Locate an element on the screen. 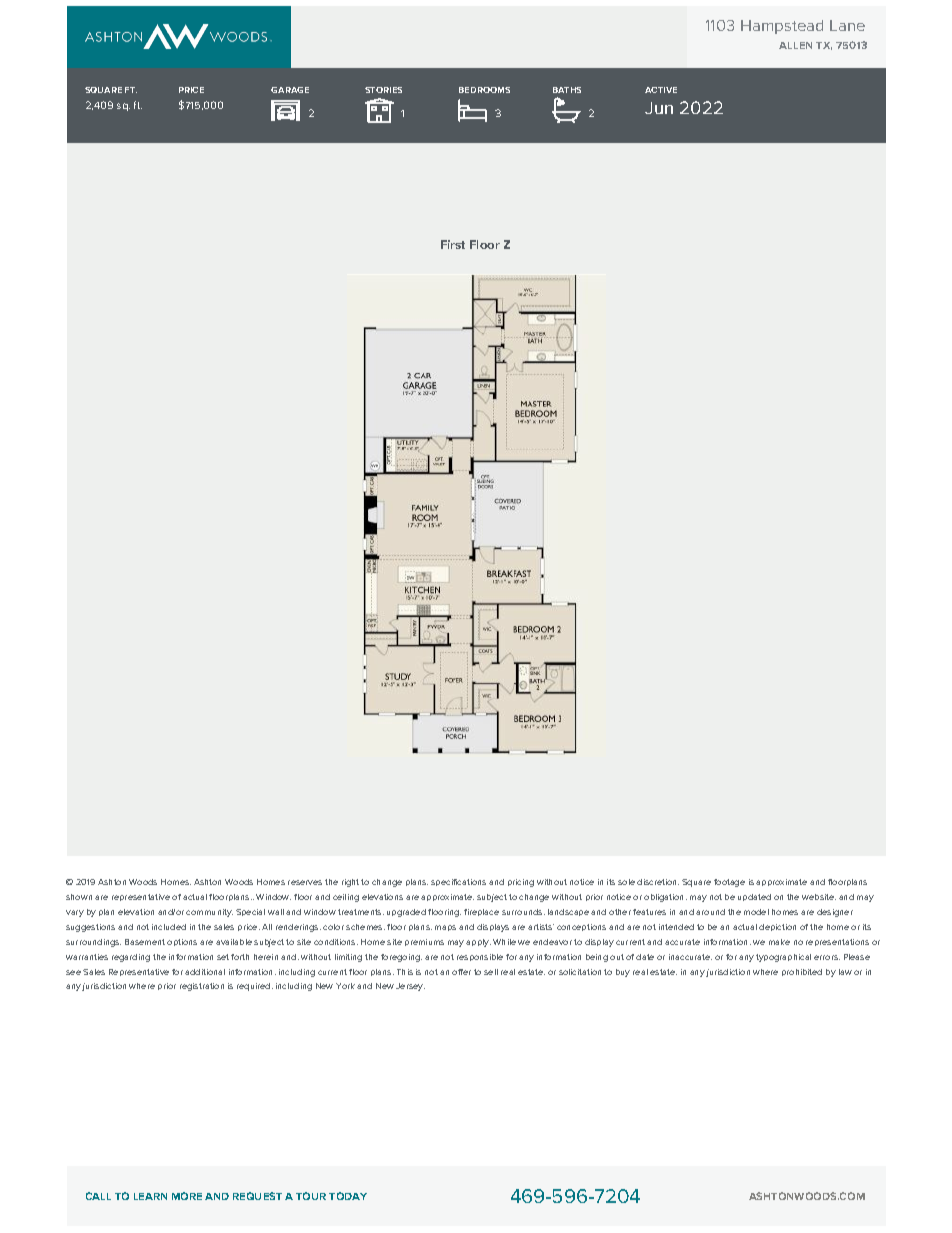 This screenshot has height=1233, width=952. First is located at coordinates (453, 244).
